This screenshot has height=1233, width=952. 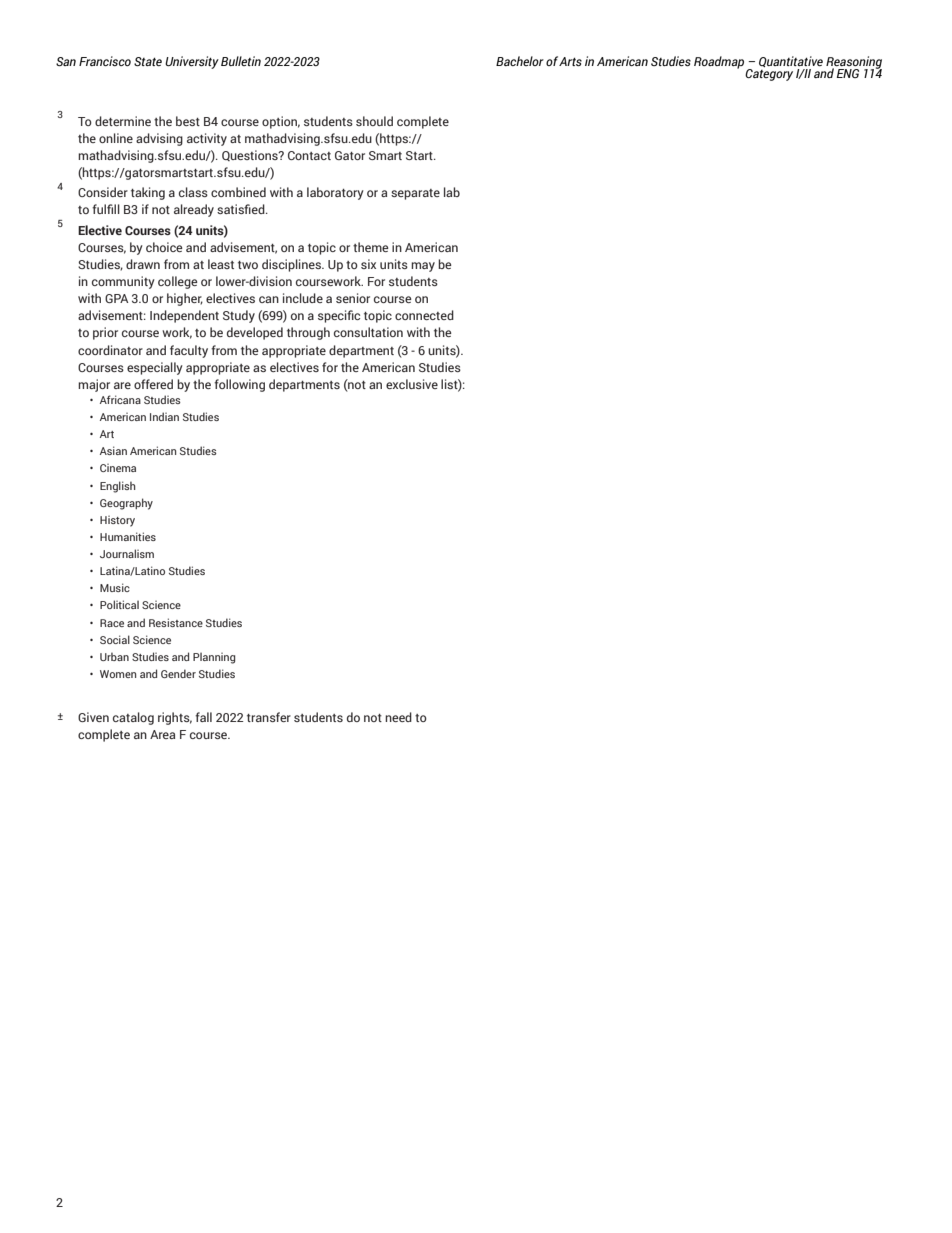 What do you see at coordinates (412, 384) in the screenshot?
I see `exclusive` at bounding box center [412, 384].
